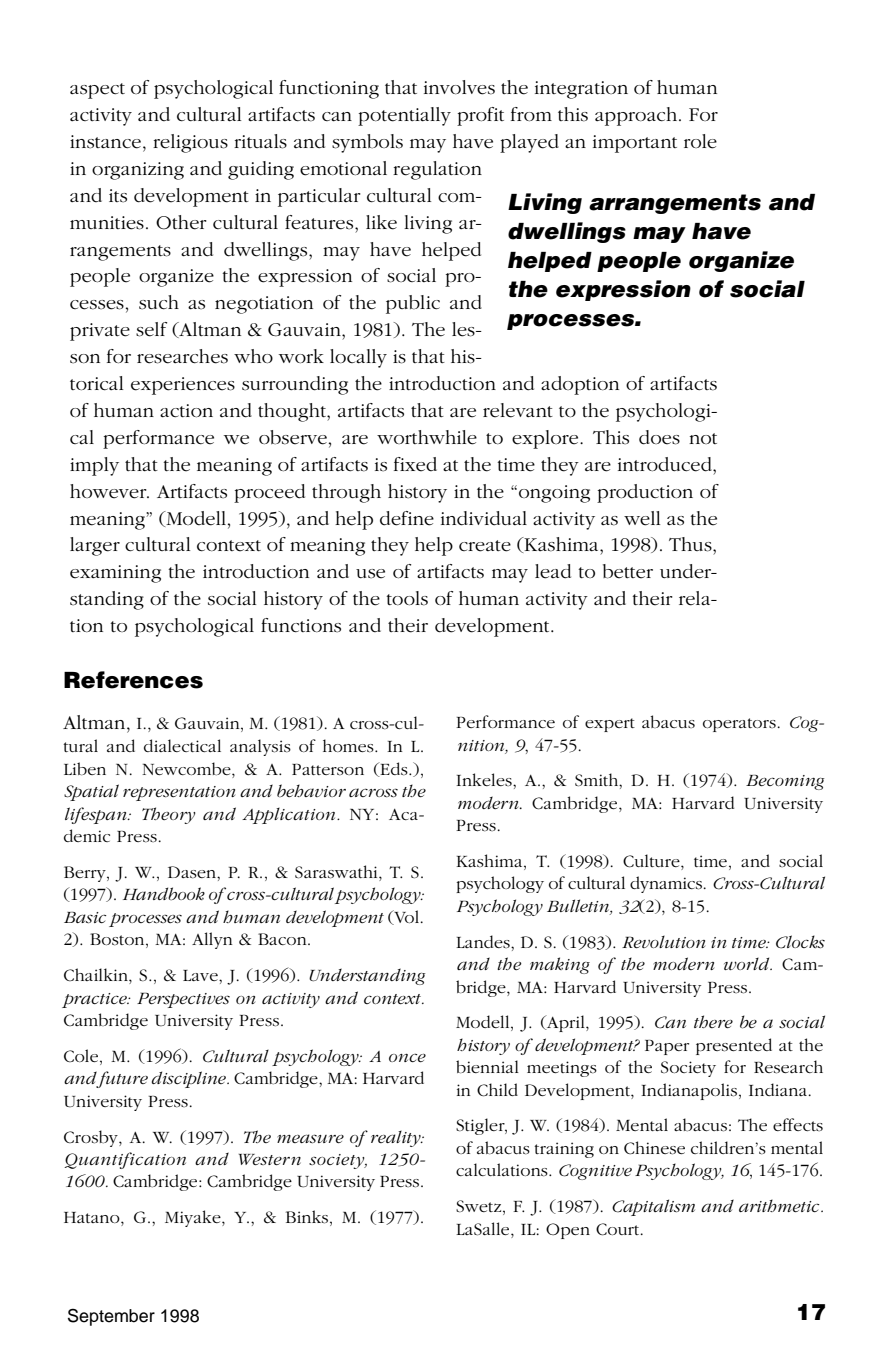  Describe the element at coordinates (404, 116) in the document. I see `potentially` at that location.
